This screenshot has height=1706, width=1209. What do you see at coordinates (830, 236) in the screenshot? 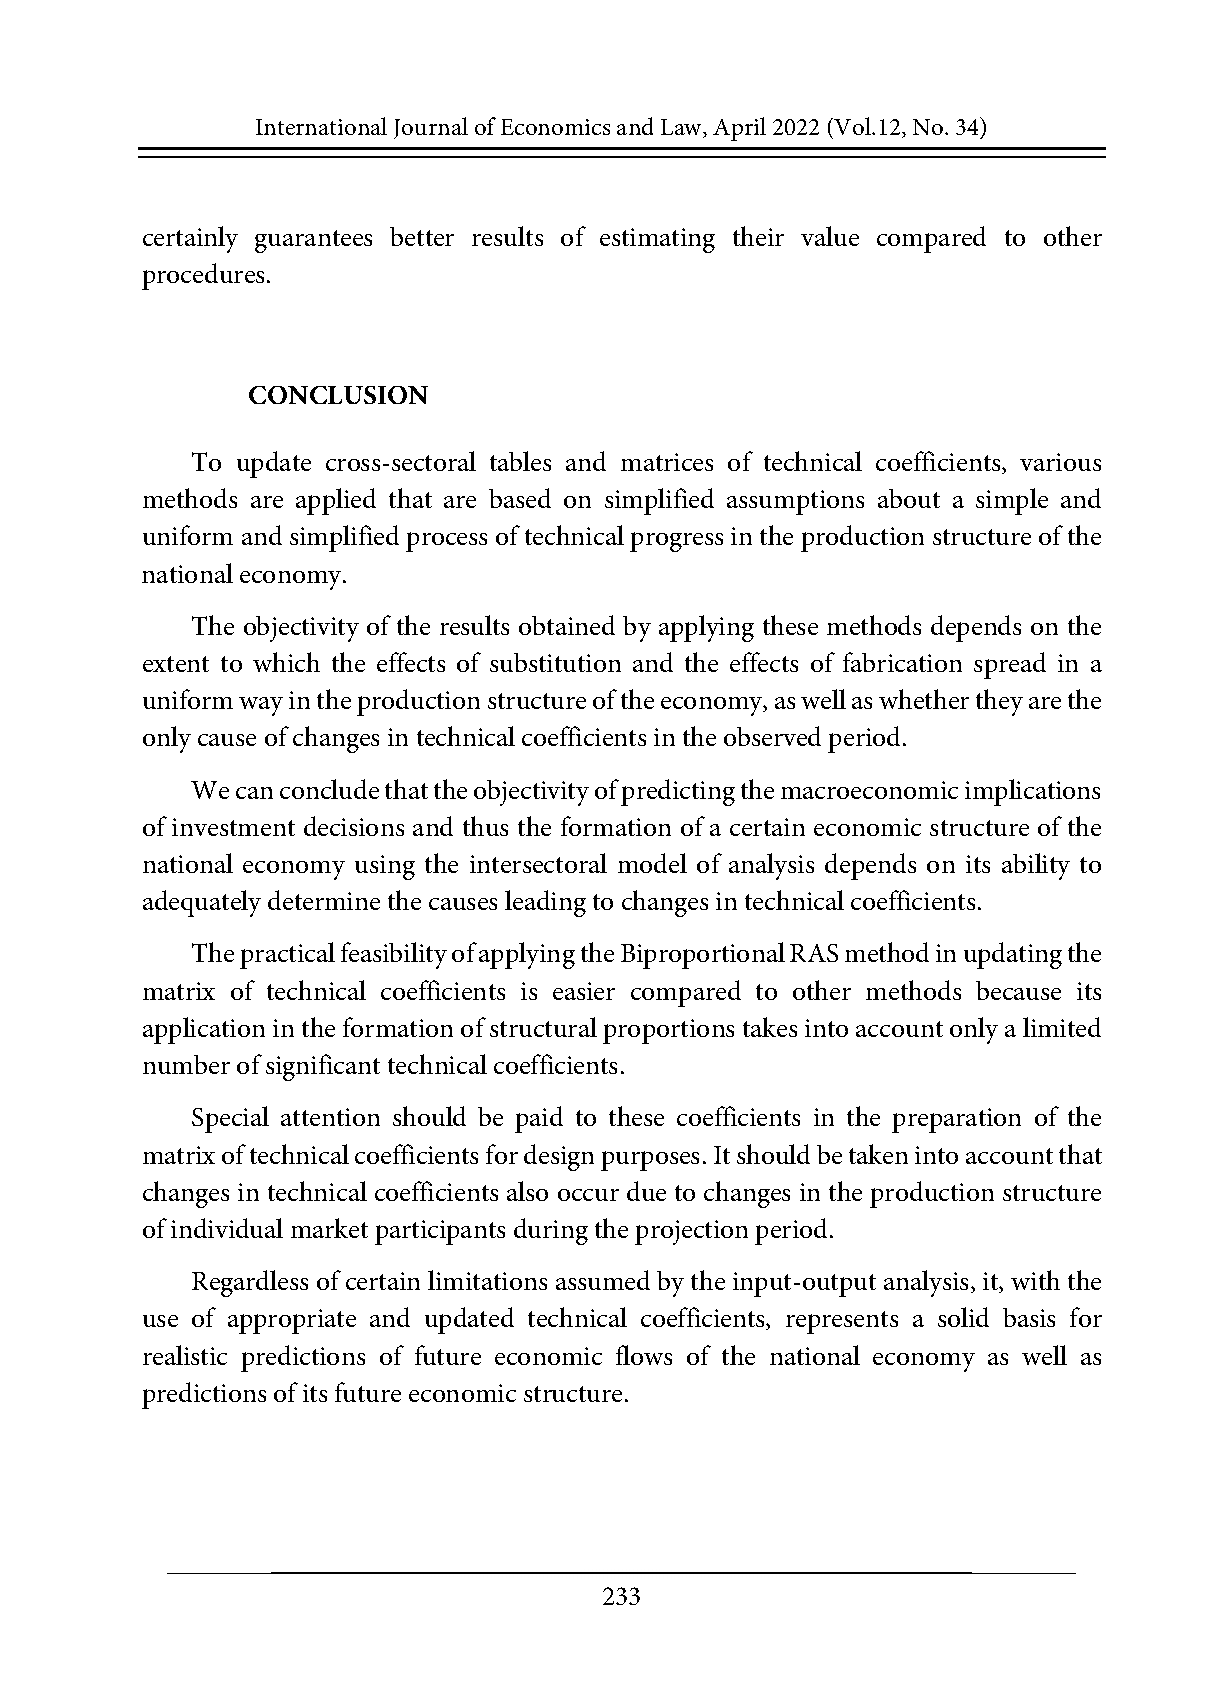
I see `value` at bounding box center [830, 236].
